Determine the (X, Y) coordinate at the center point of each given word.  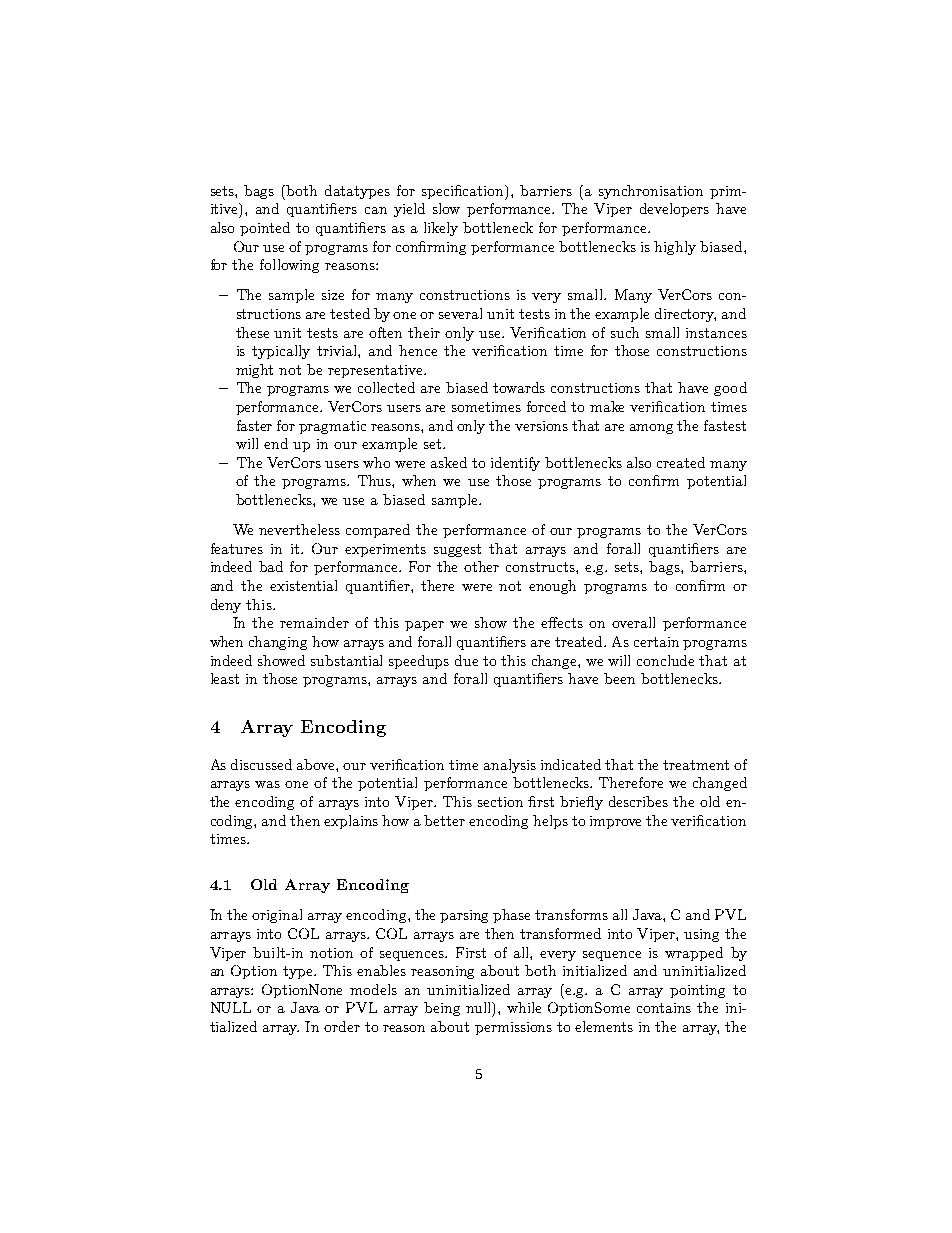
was (267, 784)
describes (638, 801)
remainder (314, 622)
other (481, 566)
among (651, 429)
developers (674, 210)
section (500, 802)
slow (446, 208)
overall (633, 622)
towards (519, 387)
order (342, 1026)
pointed (265, 229)
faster (254, 425)
